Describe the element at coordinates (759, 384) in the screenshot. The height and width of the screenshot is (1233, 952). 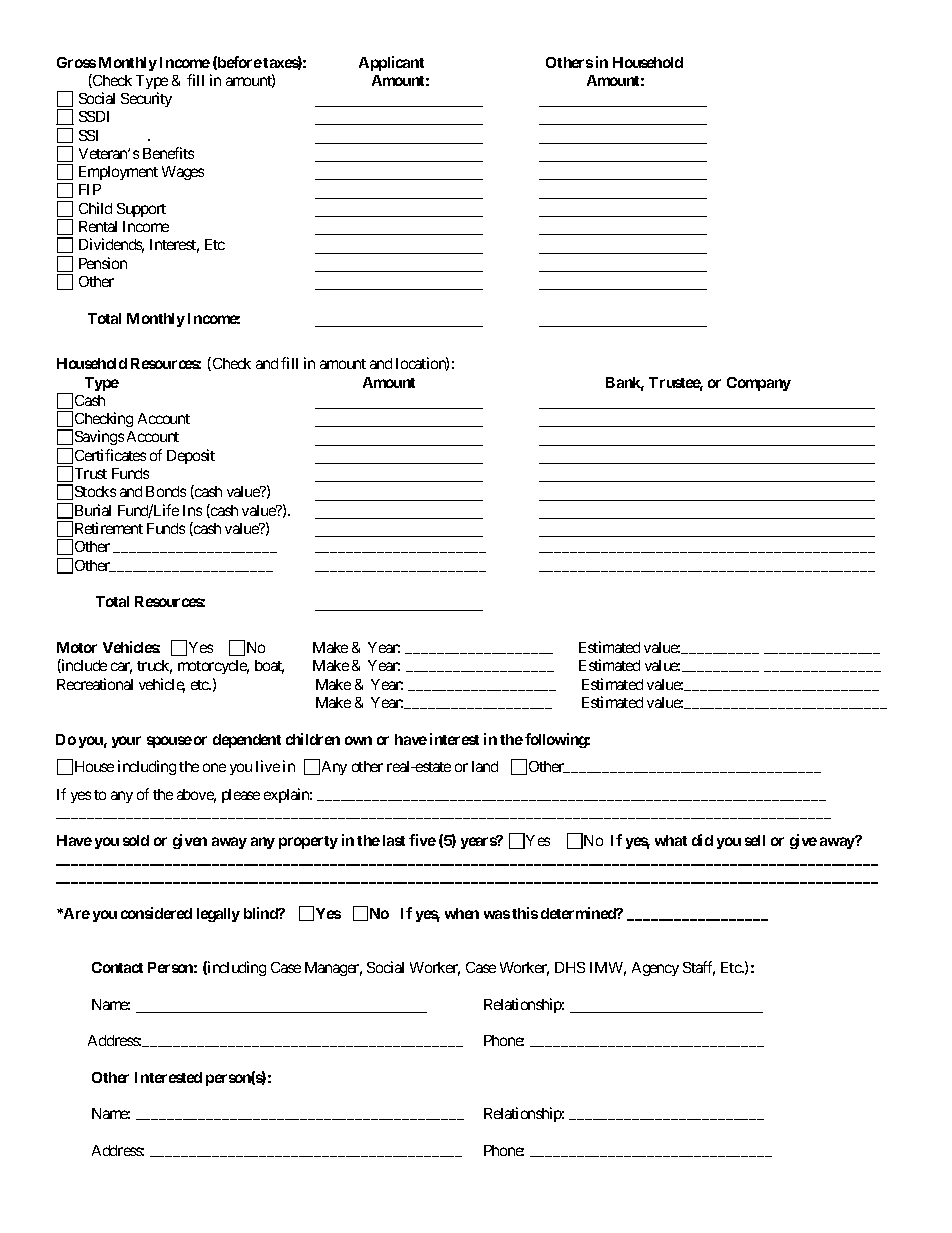
I see `Company` at that location.
